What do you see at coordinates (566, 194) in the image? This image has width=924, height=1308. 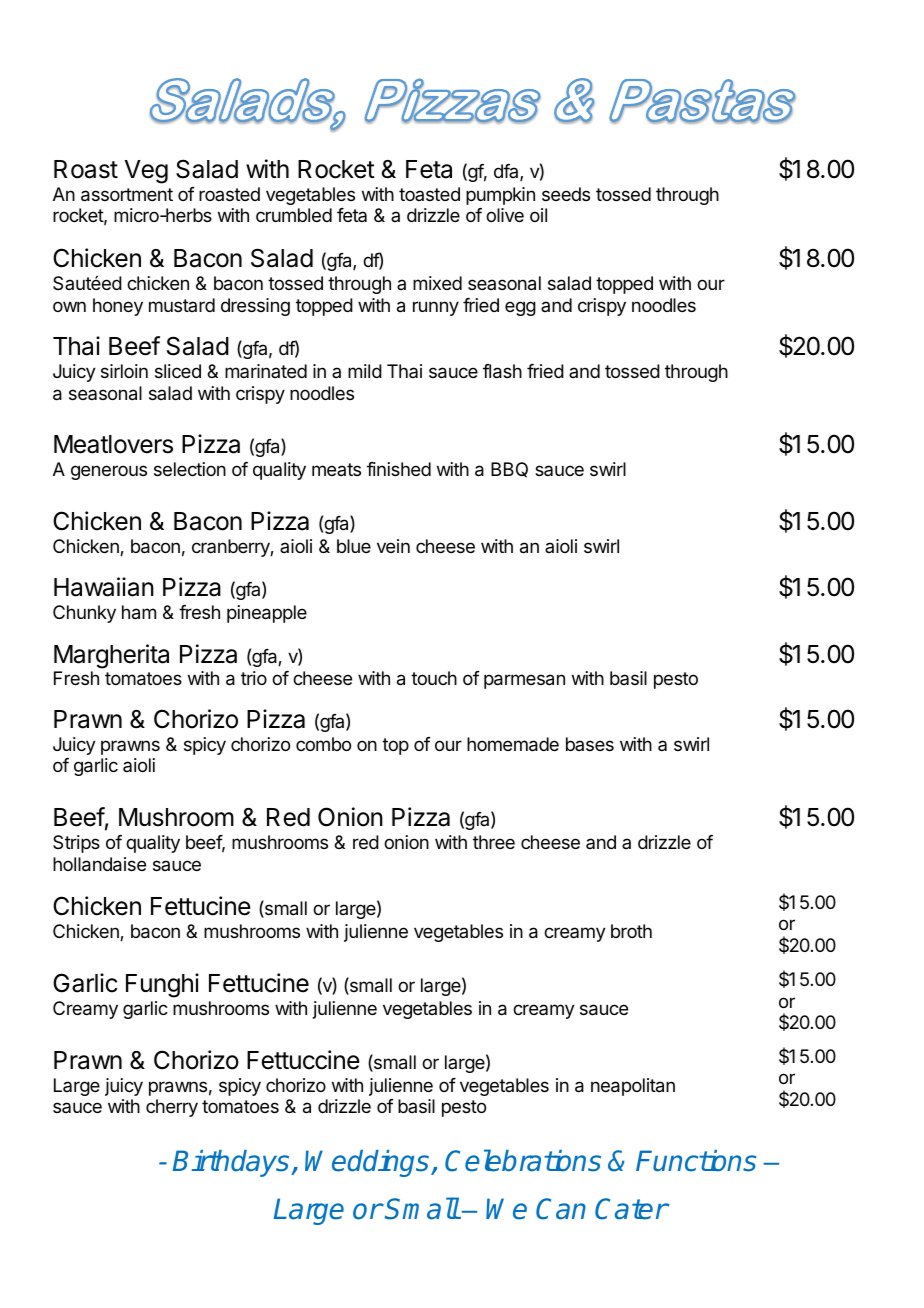 I see `seeds` at bounding box center [566, 194].
